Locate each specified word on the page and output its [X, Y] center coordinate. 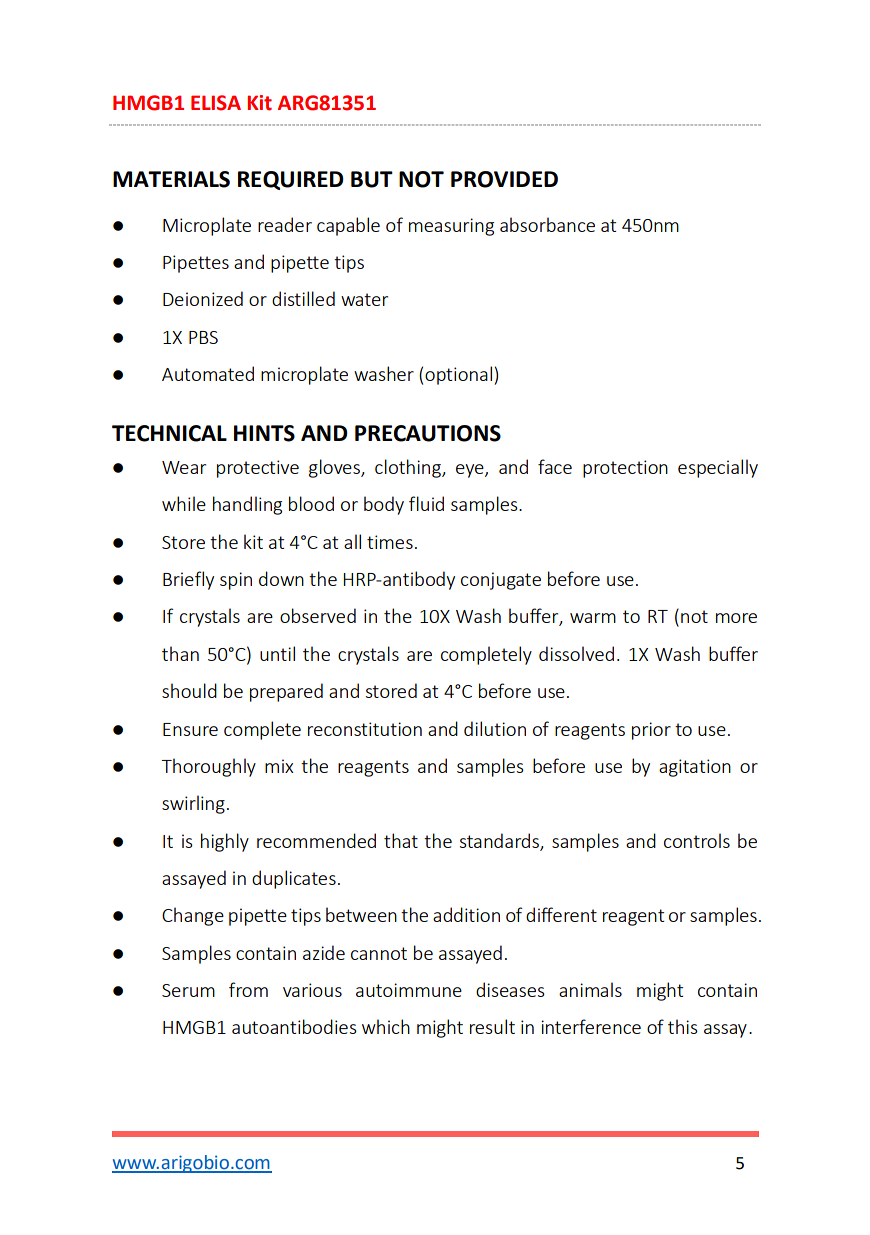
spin [236, 581]
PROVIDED [504, 179]
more [736, 618]
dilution [495, 728]
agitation [695, 768]
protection [625, 469]
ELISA [216, 103]
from [248, 989]
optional [458, 375]
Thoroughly [208, 767]
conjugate [501, 581]
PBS [203, 337]
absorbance [547, 224]
